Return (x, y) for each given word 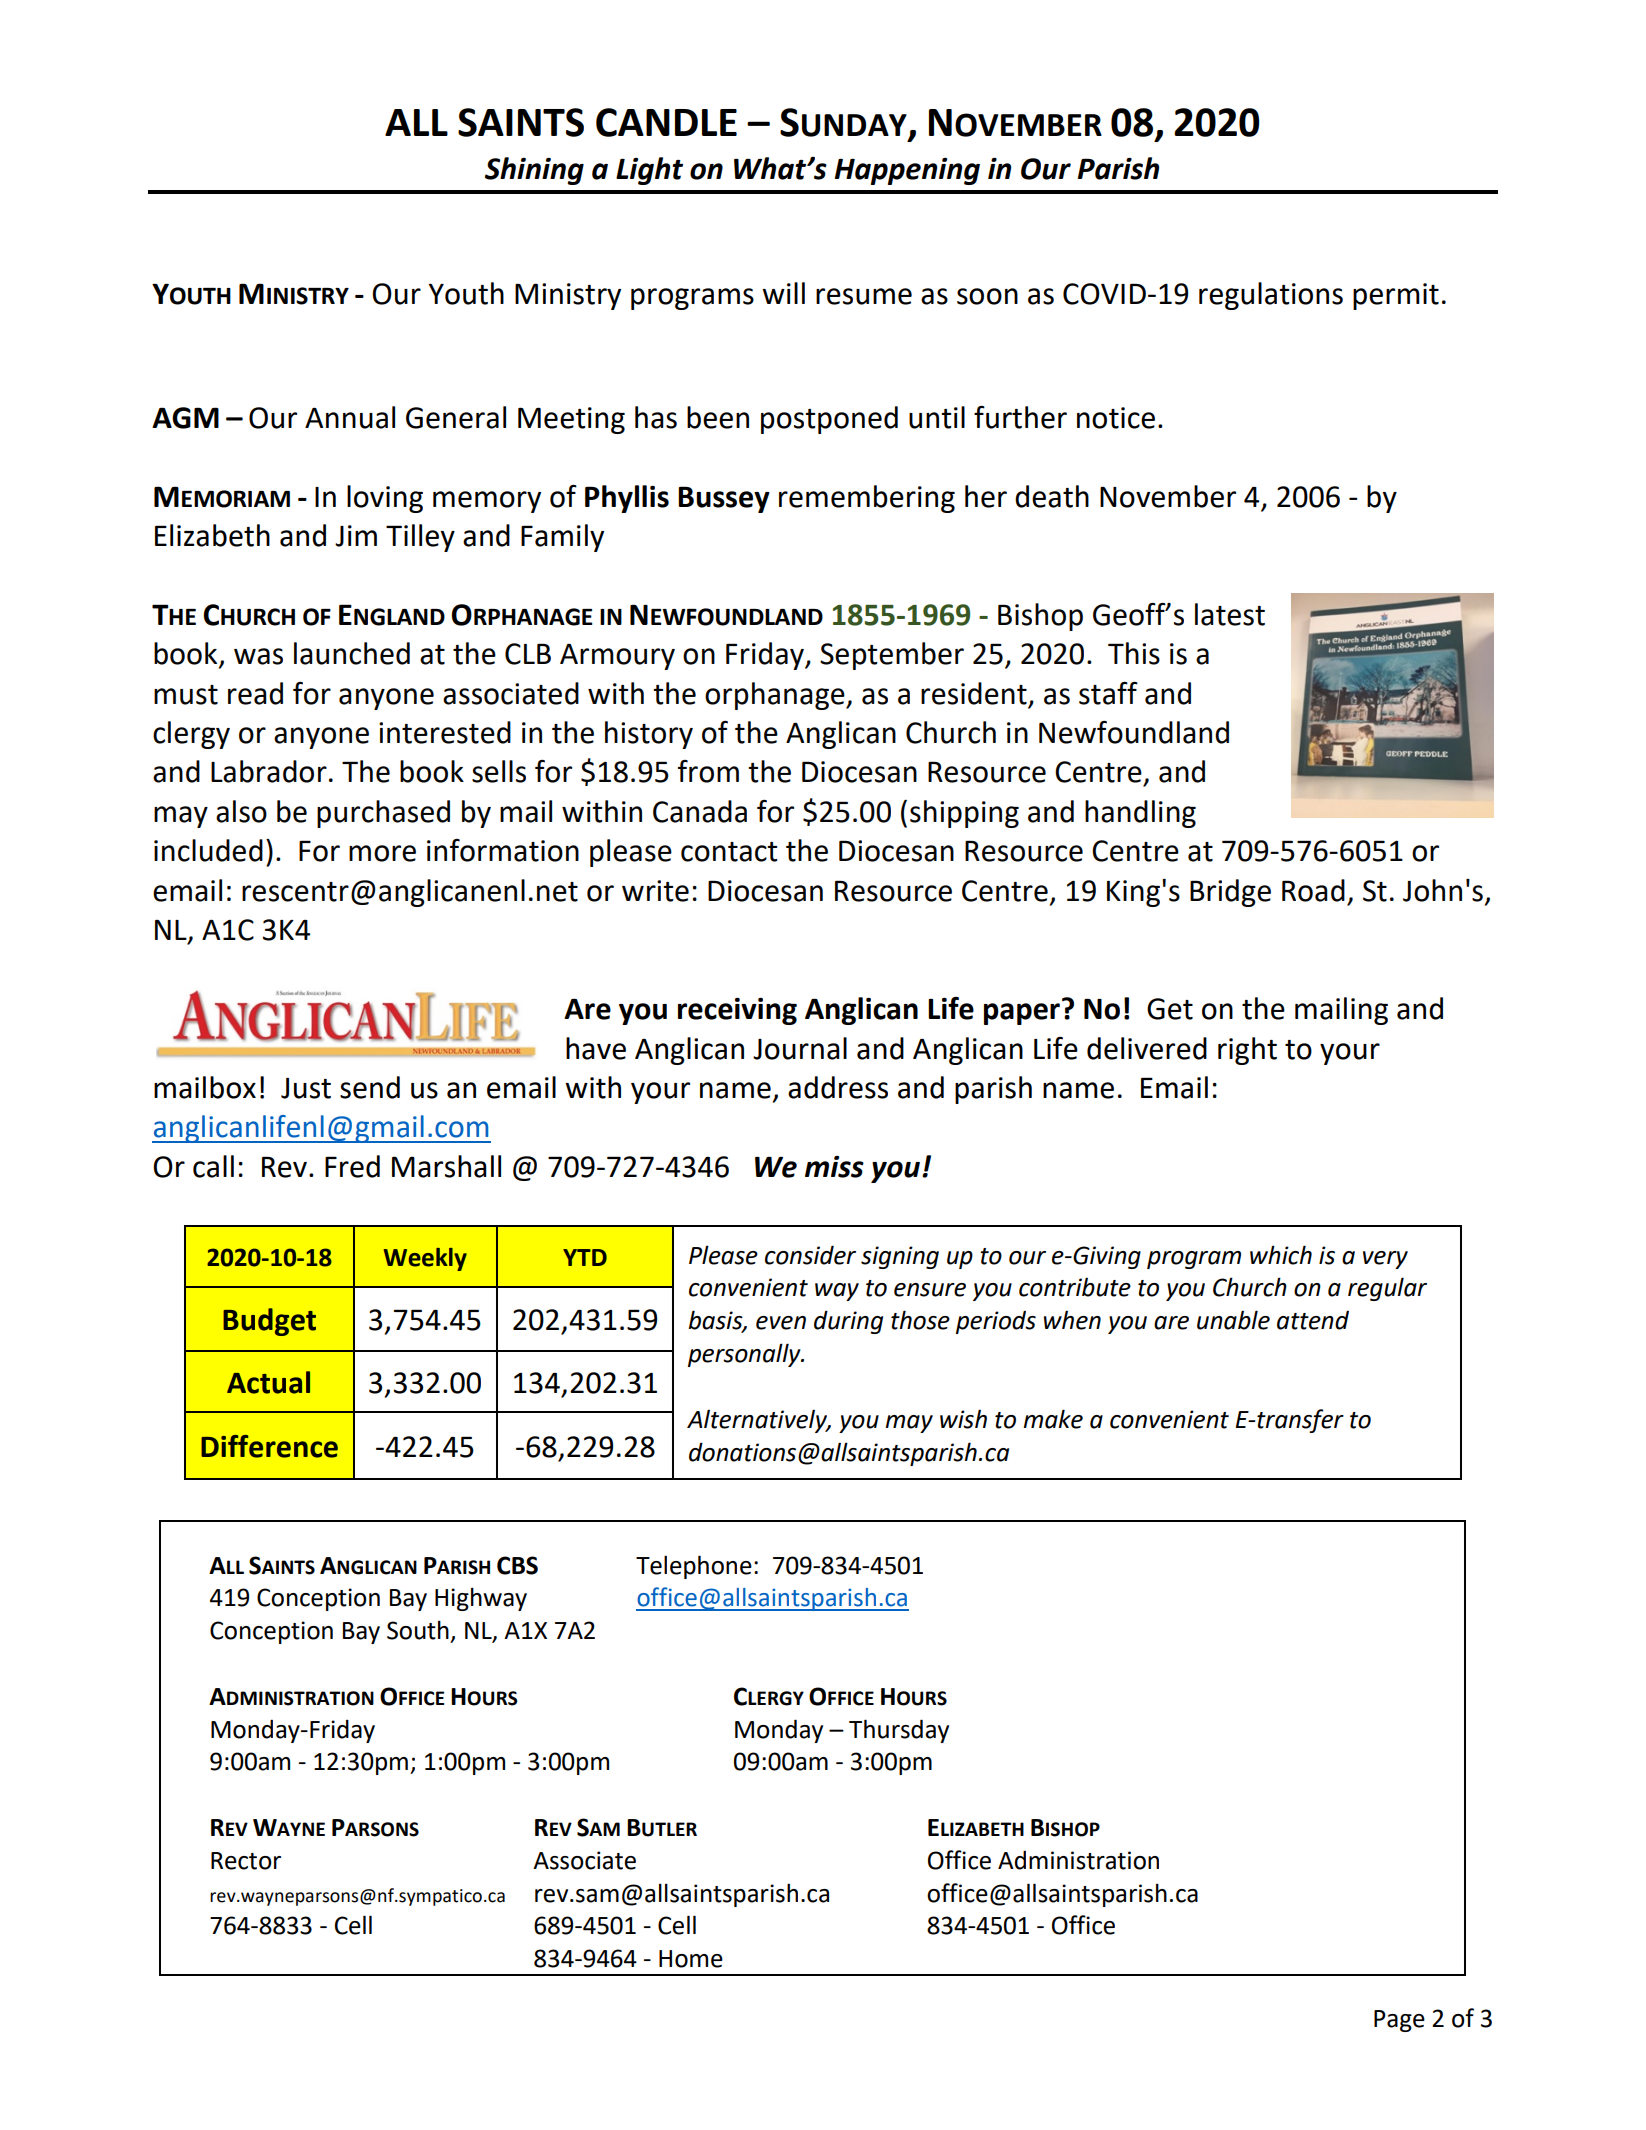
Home (691, 1959)
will (783, 293)
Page (1399, 2021)
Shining (534, 171)
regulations (1271, 296)
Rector (246, 1861)
